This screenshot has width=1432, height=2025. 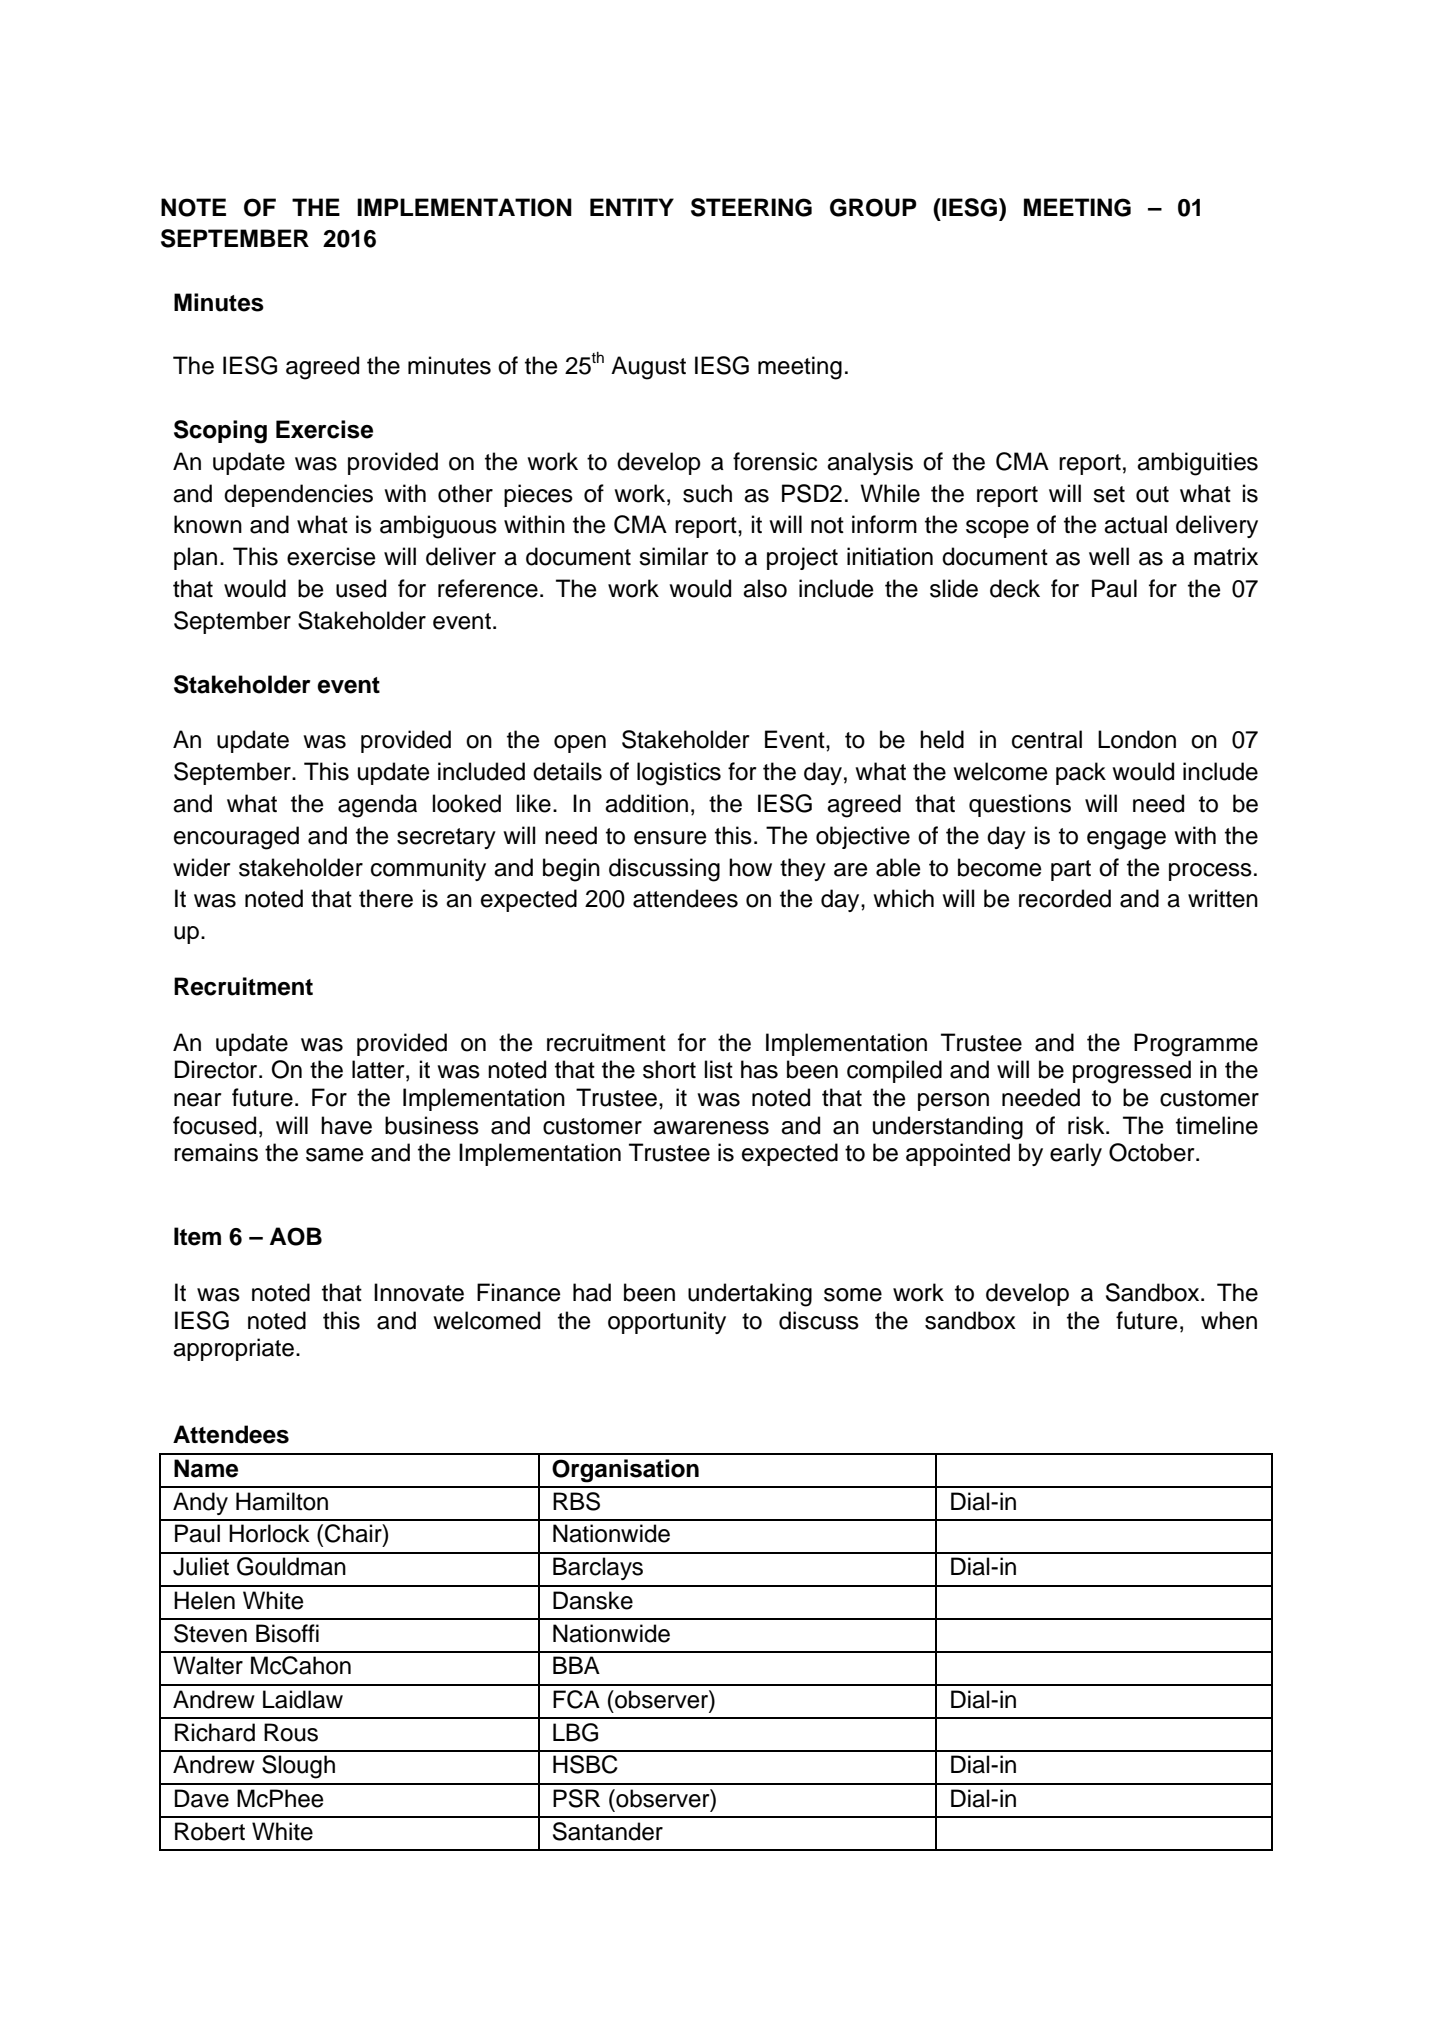 What do you see at coordinates (217, 1069) in the screenshot?
I see `Director` at bounding box center [217, 1069].
